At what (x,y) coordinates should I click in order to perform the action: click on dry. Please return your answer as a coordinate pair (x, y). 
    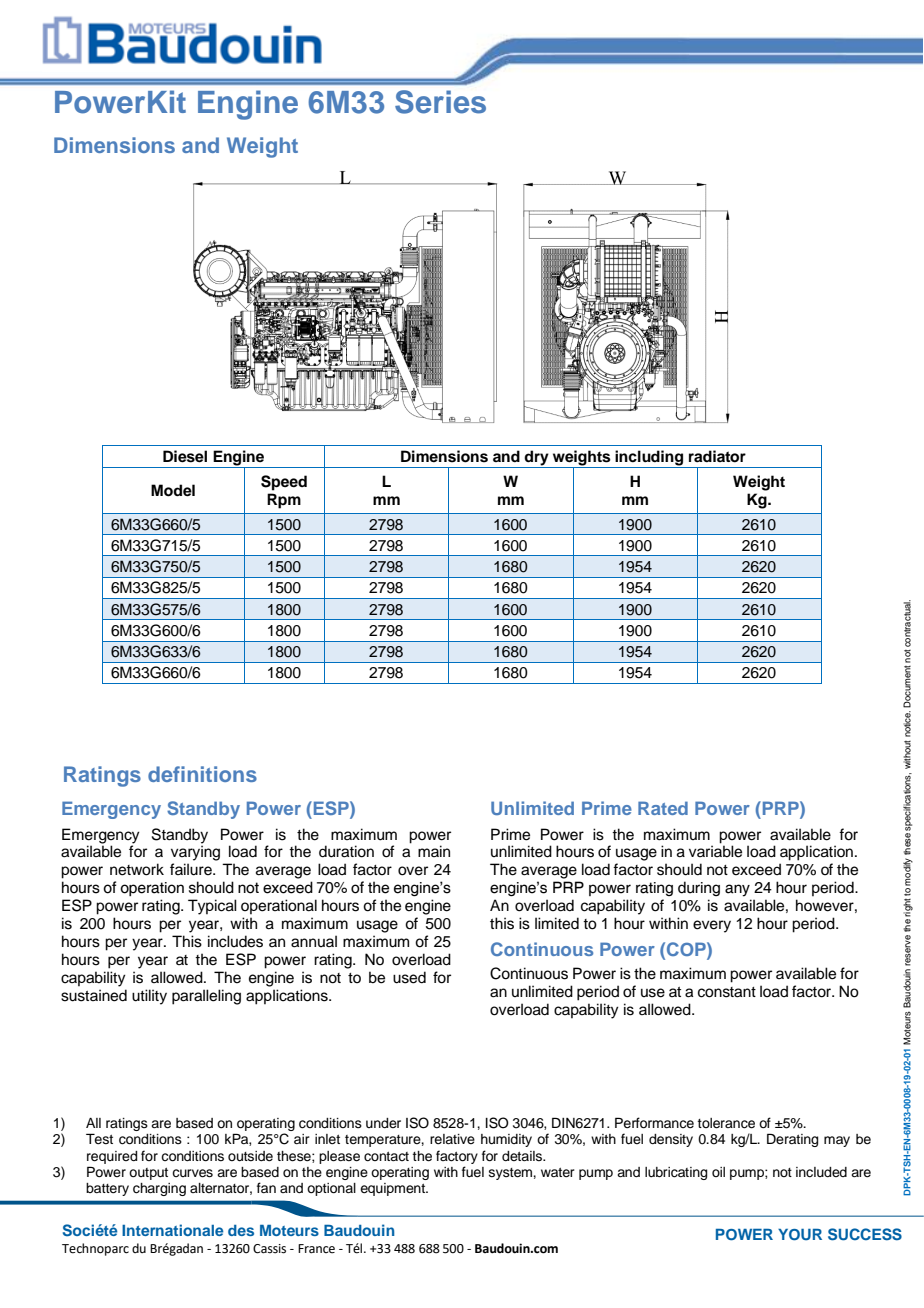
    Looking at the image, I should click on (537, 459).
